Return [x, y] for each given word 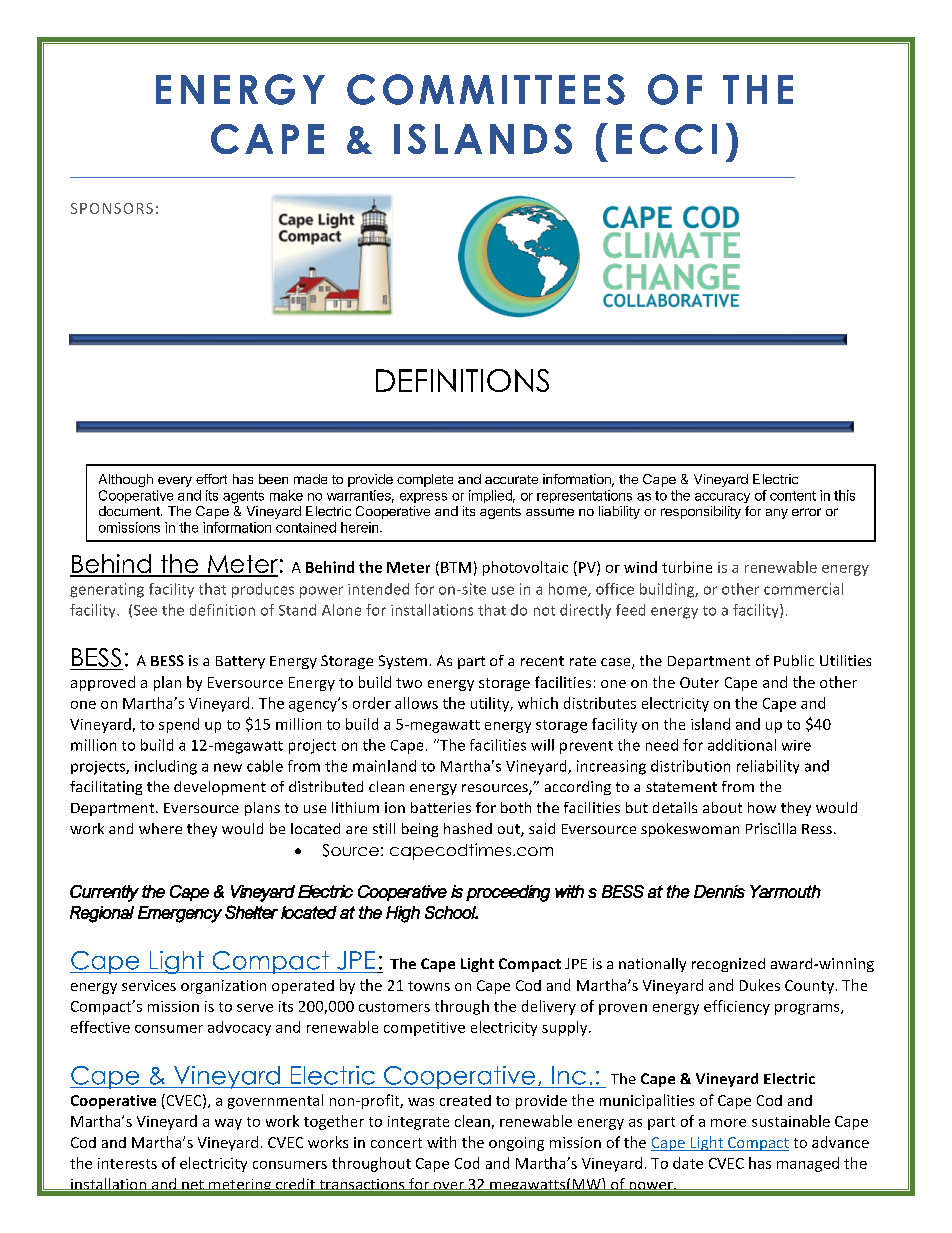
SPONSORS [112, 208]
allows [416, 703]
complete [425, 480]
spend [179, 725]
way [228, 1124]
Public [794, 660]
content [793, 496]
